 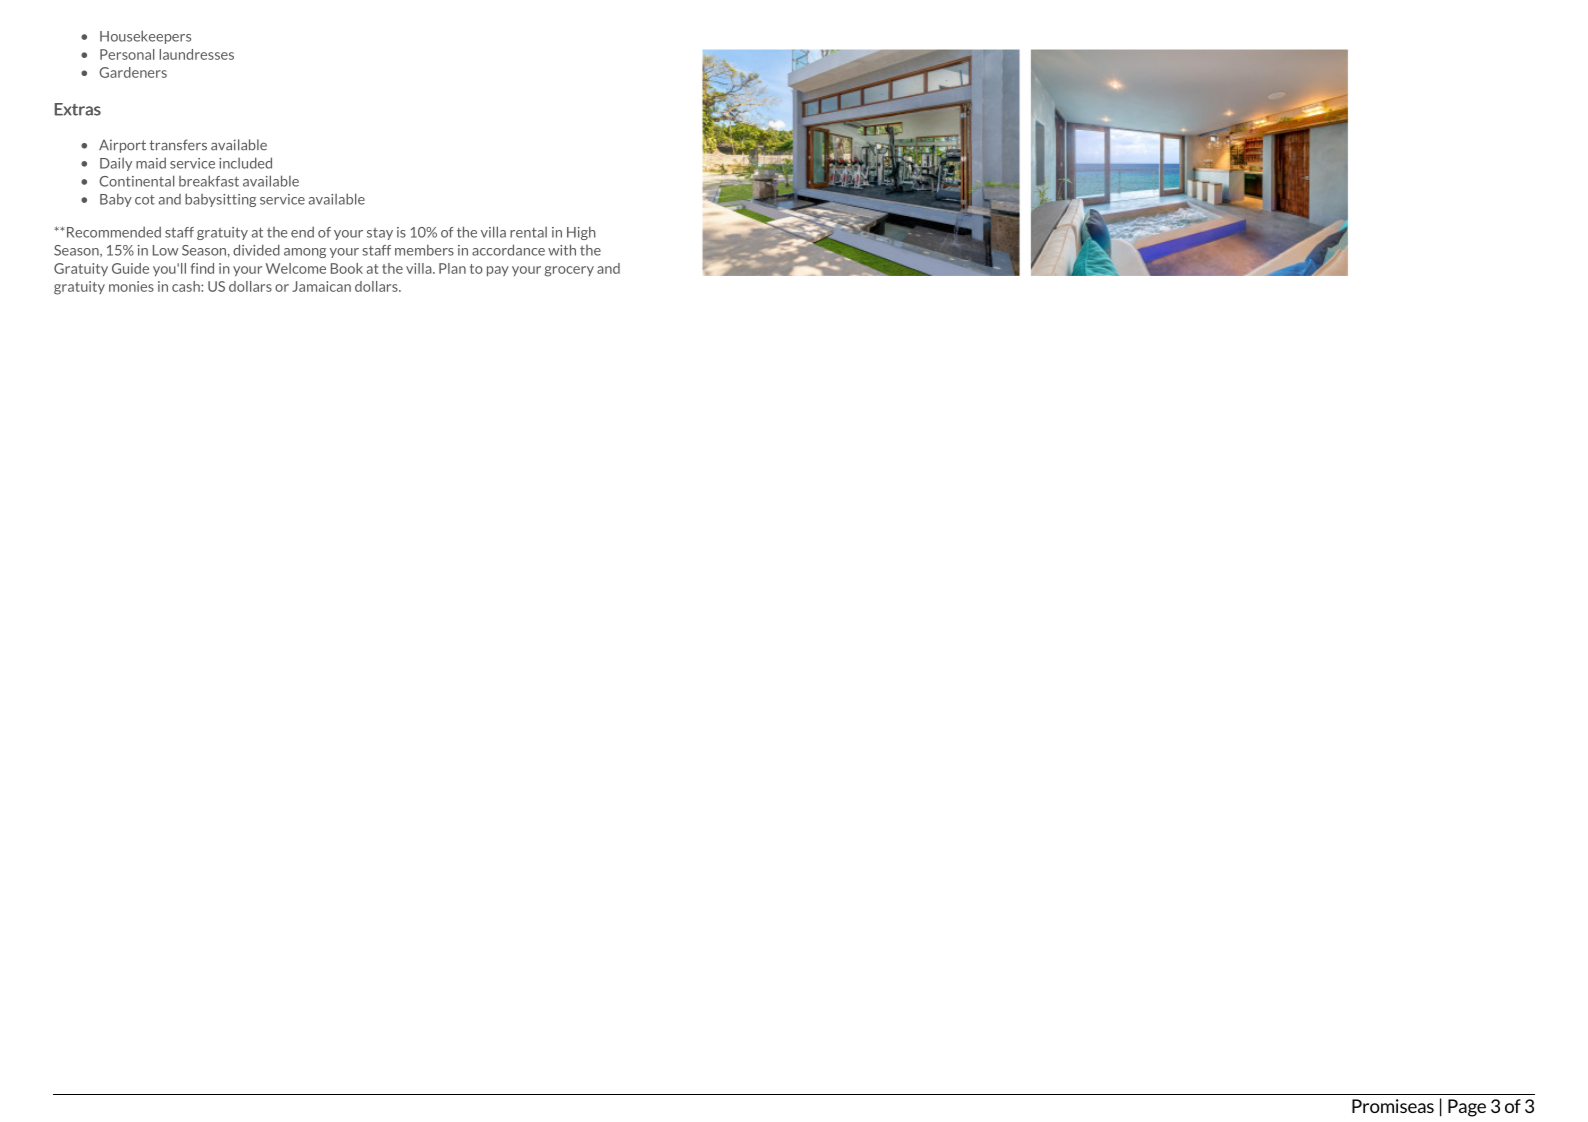 I want to click on High, so click(x=581, y=233).
